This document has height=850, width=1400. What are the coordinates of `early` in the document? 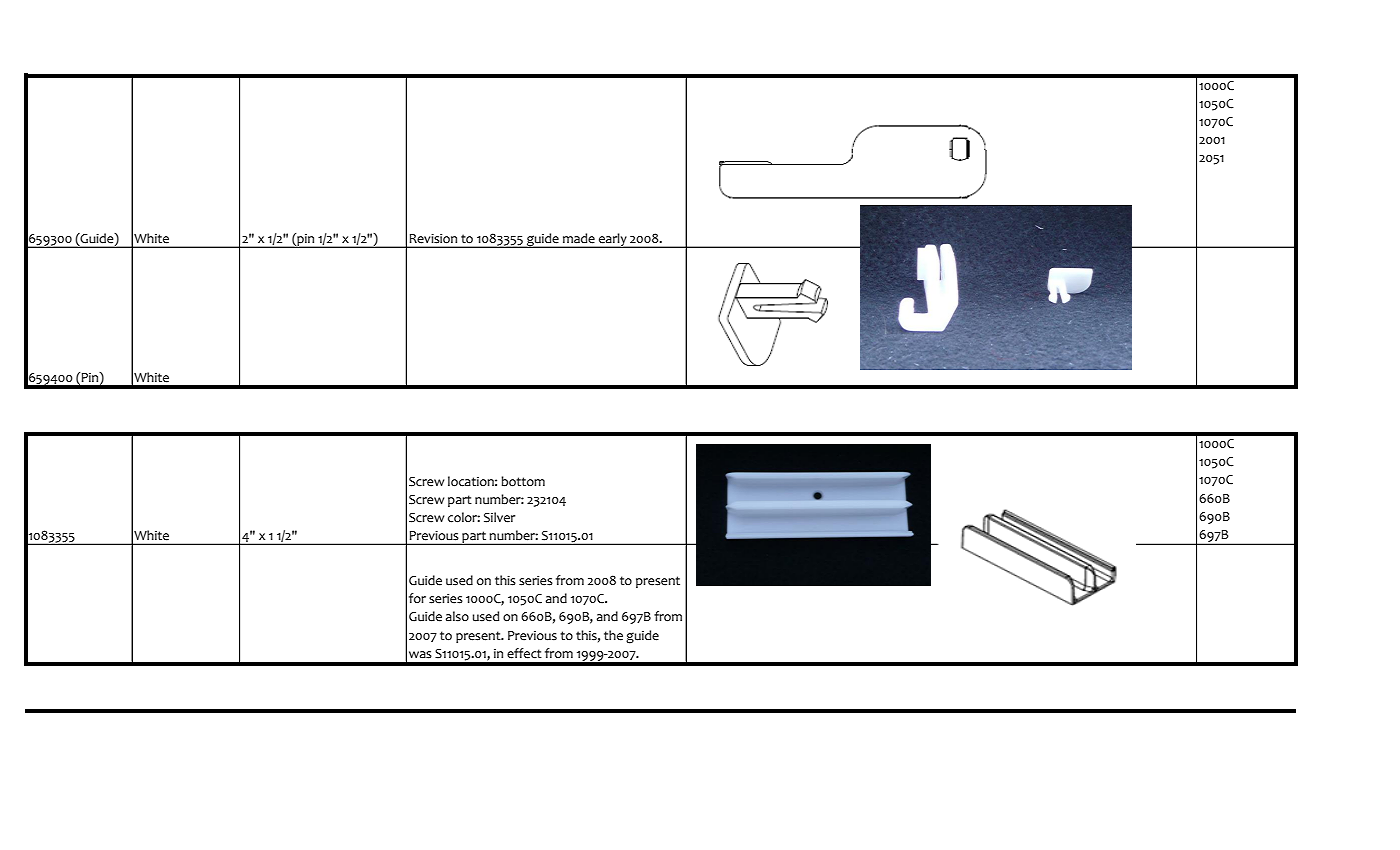 It's located at (613, 240).
